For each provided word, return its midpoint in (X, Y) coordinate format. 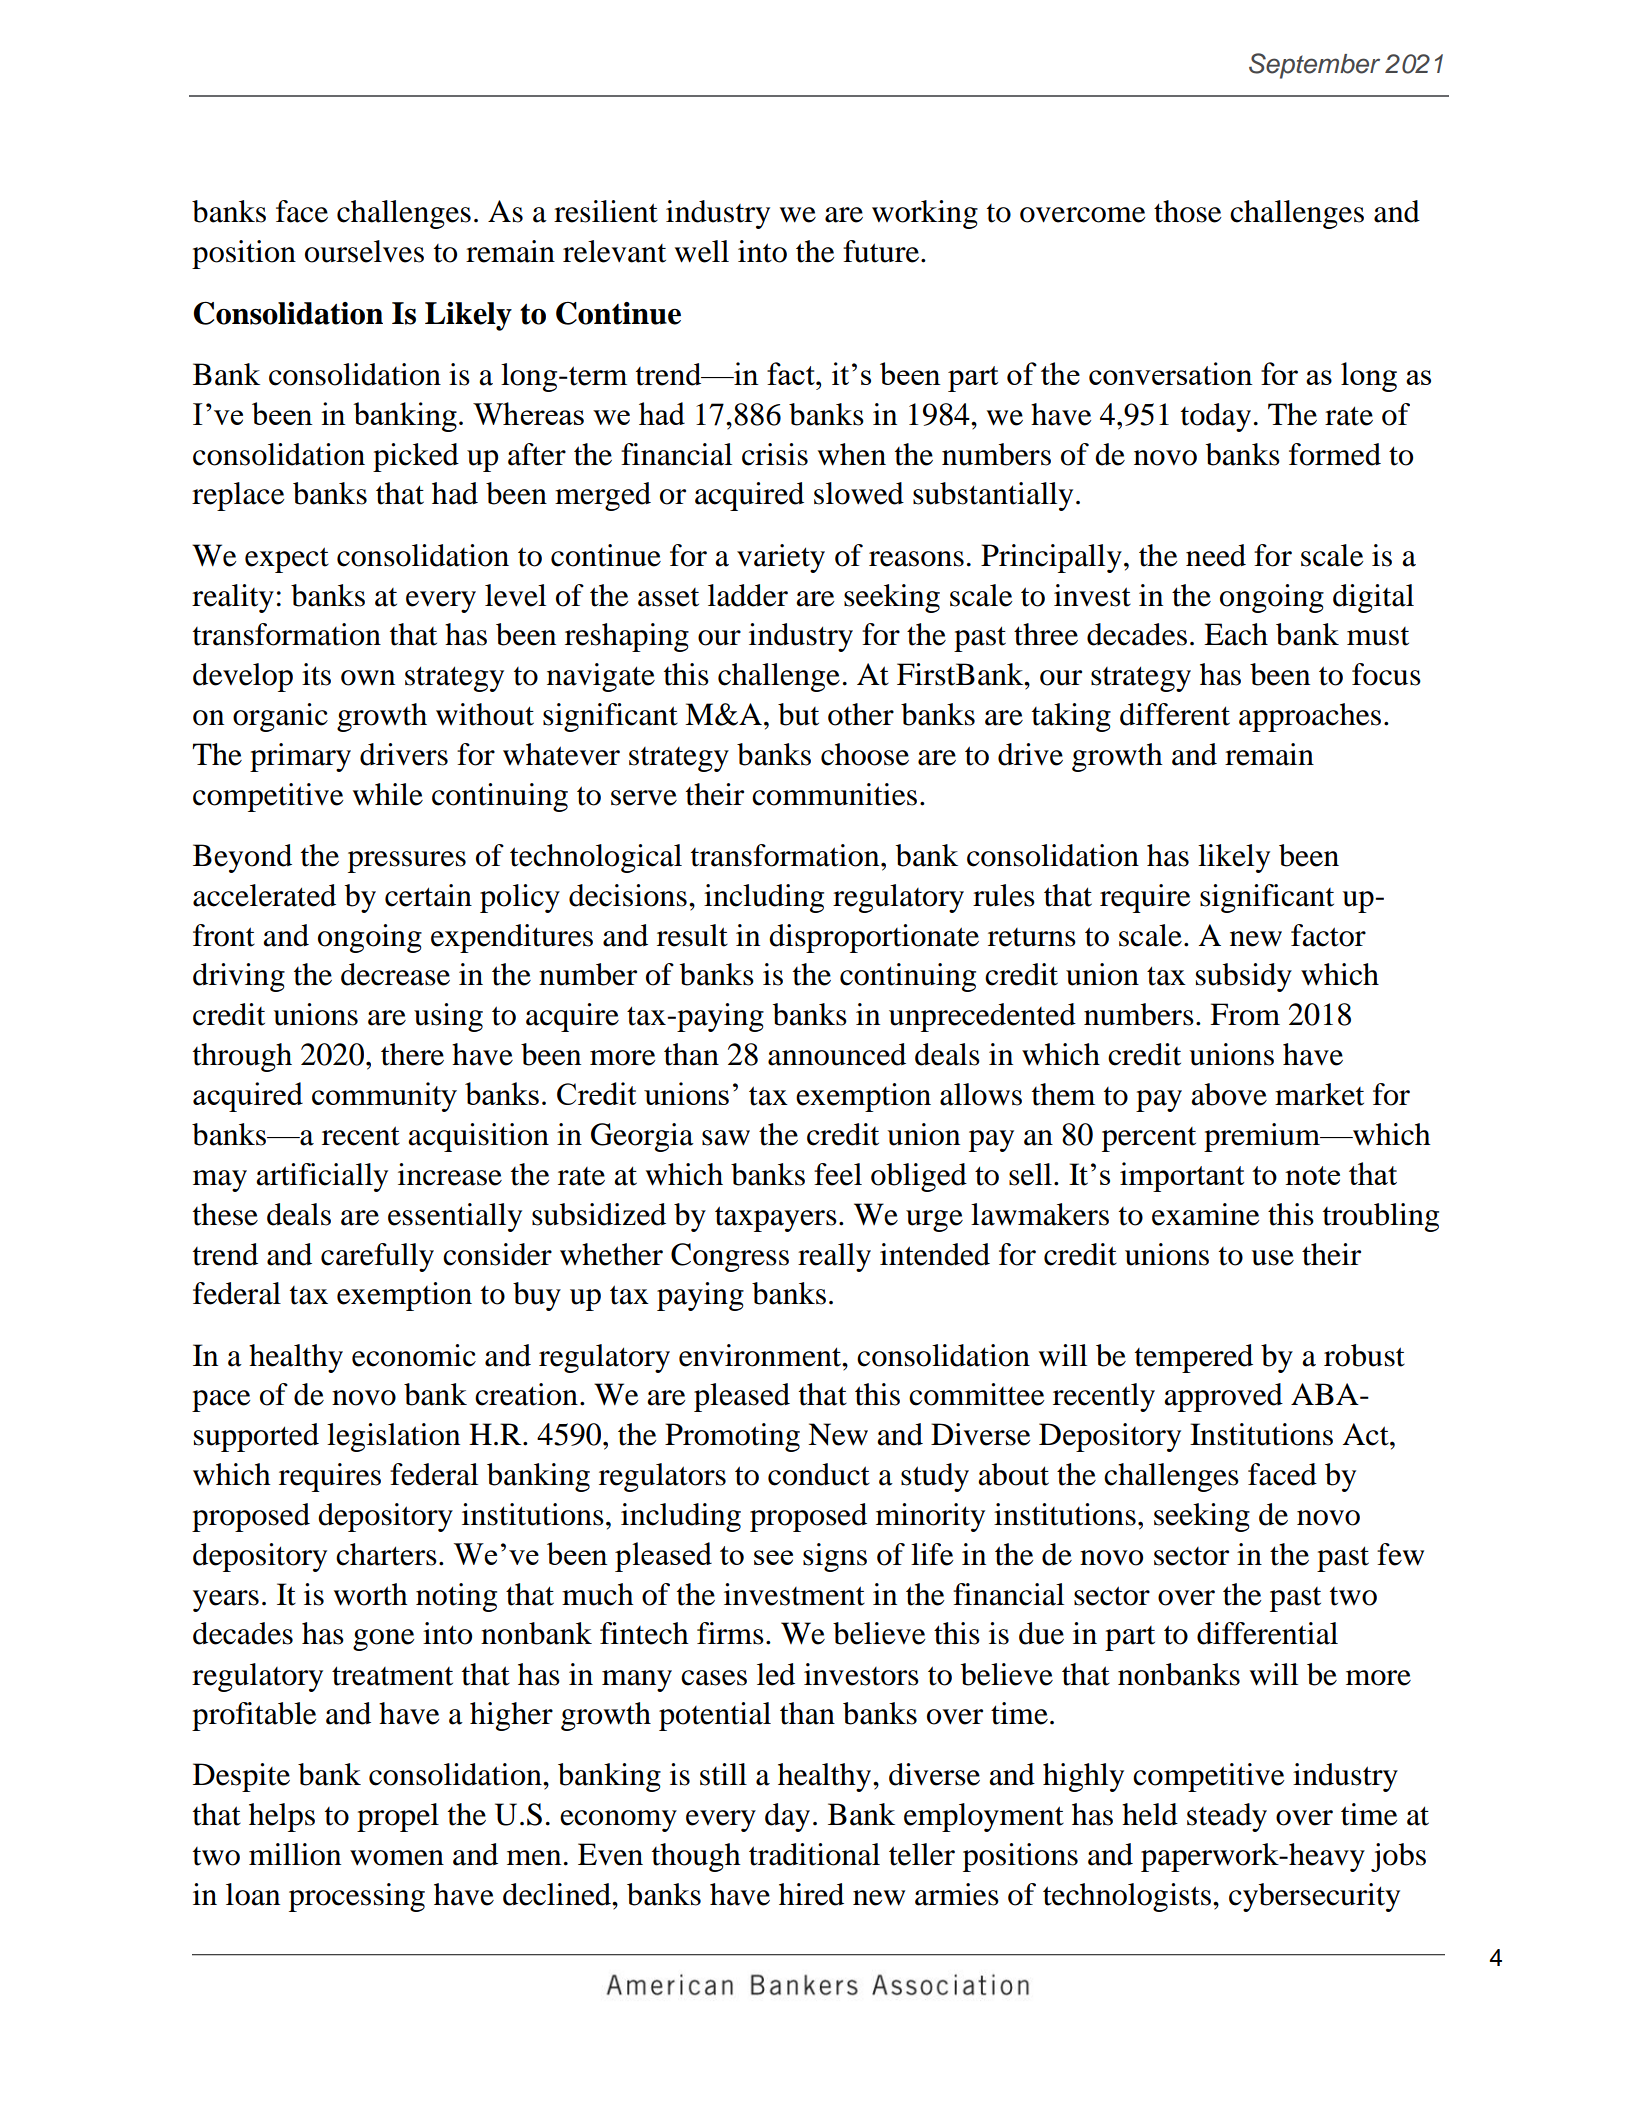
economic (414, 1355)
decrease (395, 974)
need (1216, 555)
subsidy (1244, 977)
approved (1223, 1397)
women (397, 1858)
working (925, 214)
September (1314, 66)
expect (287, 560)
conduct (819, 1474)
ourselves (364, 251)
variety (781, 558)
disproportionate (874, 938)
